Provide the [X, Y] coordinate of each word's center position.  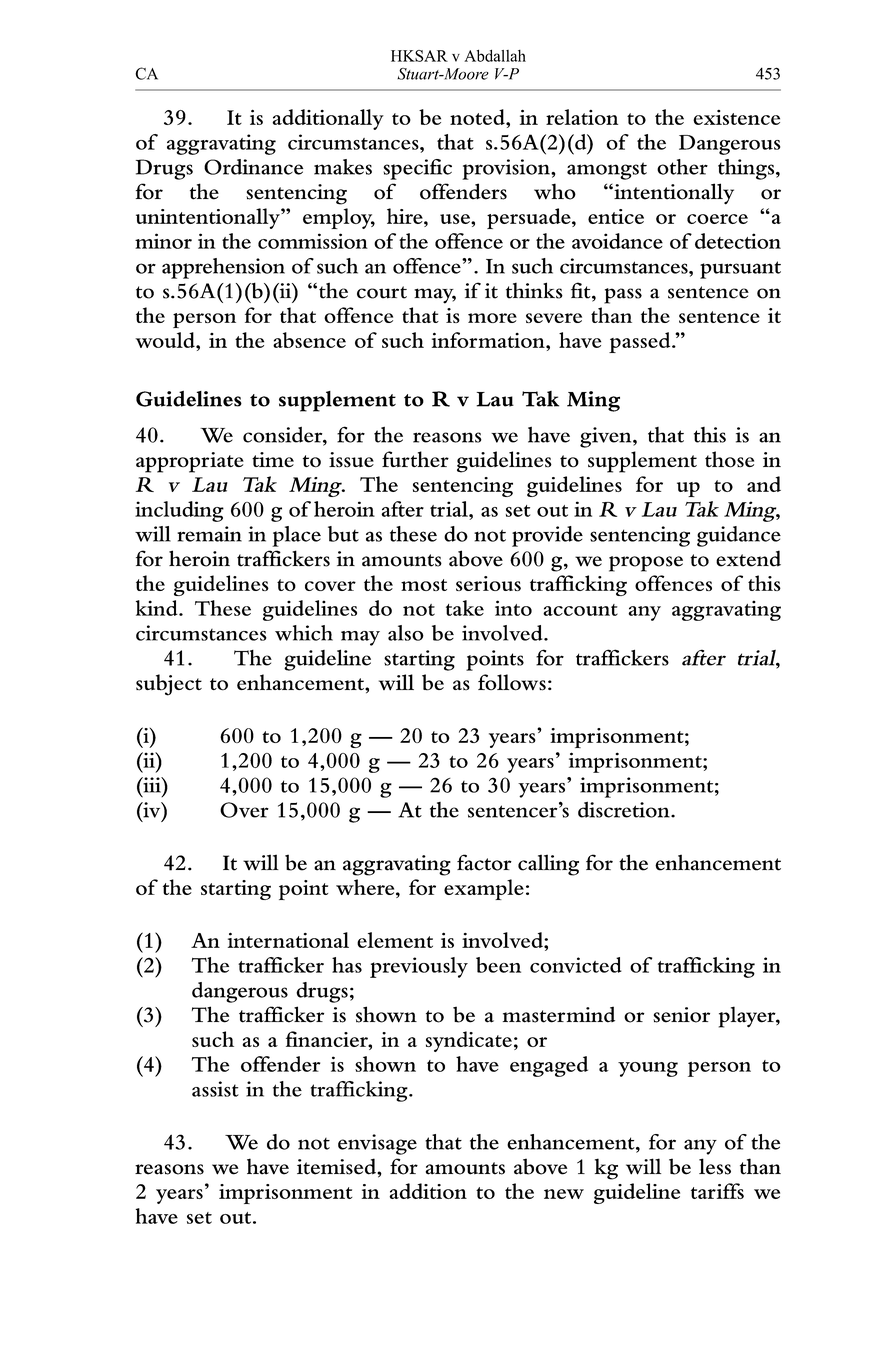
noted [478, 117]
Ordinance [253, 167]
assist [215, 1089]
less [715, 1166]
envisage [377, 1144]
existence [736, 117]
